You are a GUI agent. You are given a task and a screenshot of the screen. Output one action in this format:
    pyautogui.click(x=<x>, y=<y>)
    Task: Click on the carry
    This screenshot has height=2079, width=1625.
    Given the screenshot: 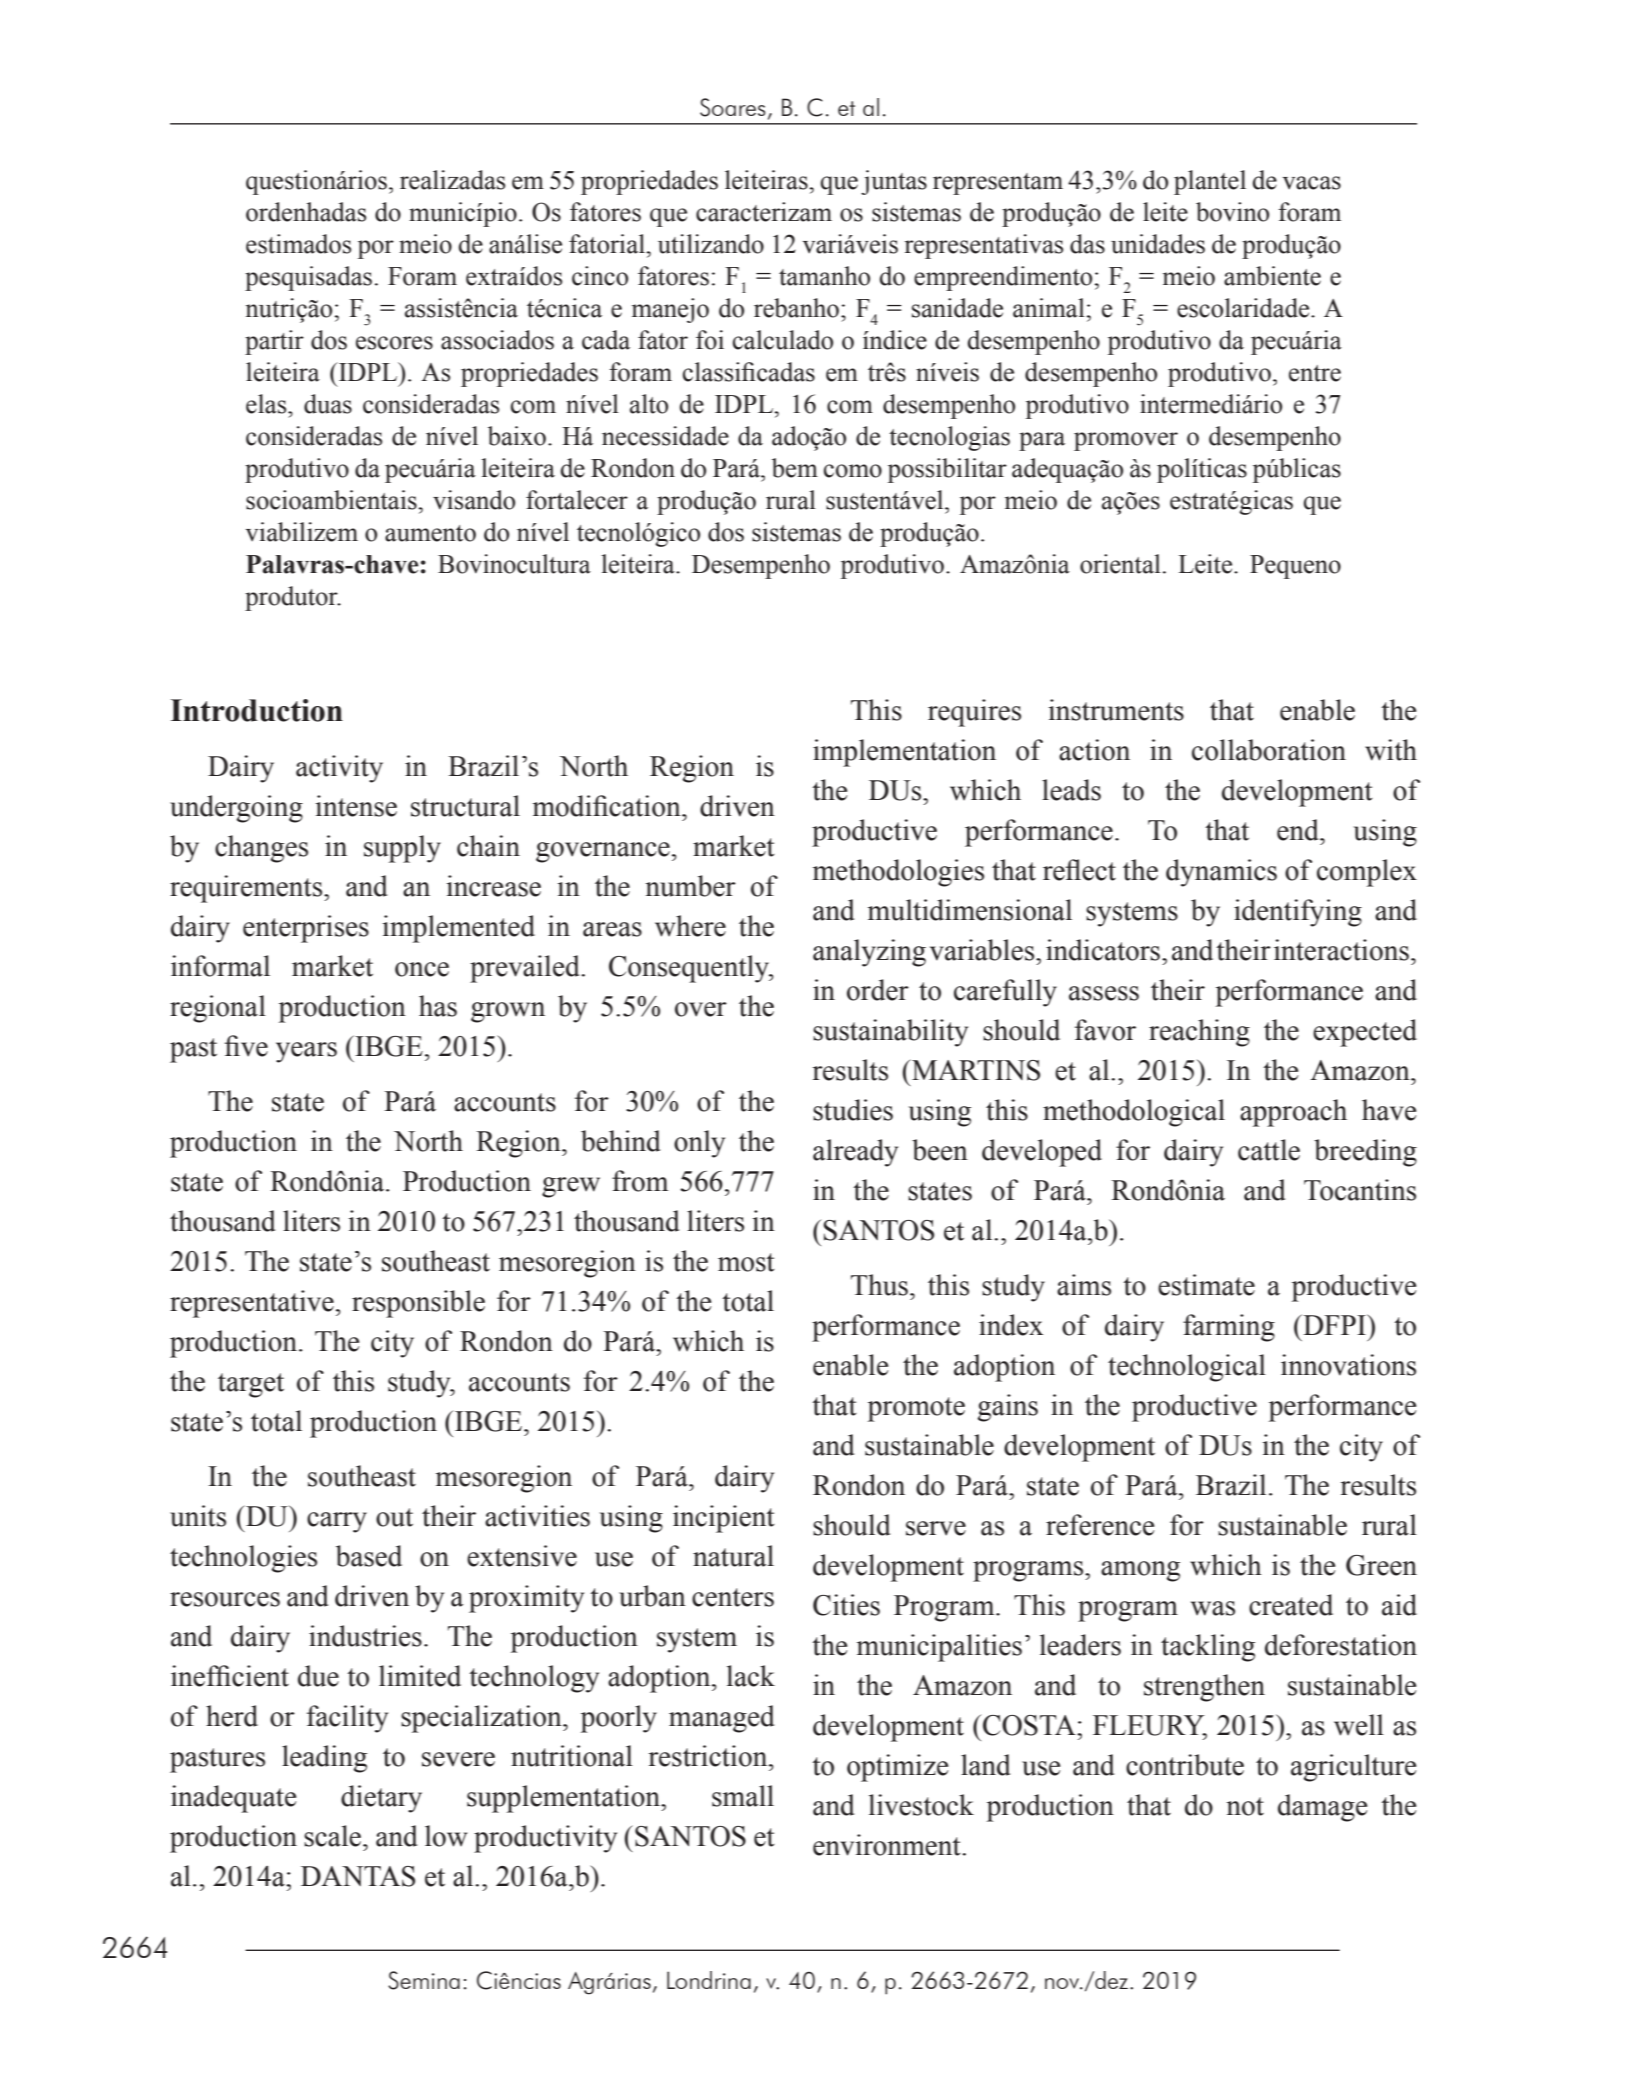 What is the action you would take?
    pyautogui.click(x=337, y=1522)
